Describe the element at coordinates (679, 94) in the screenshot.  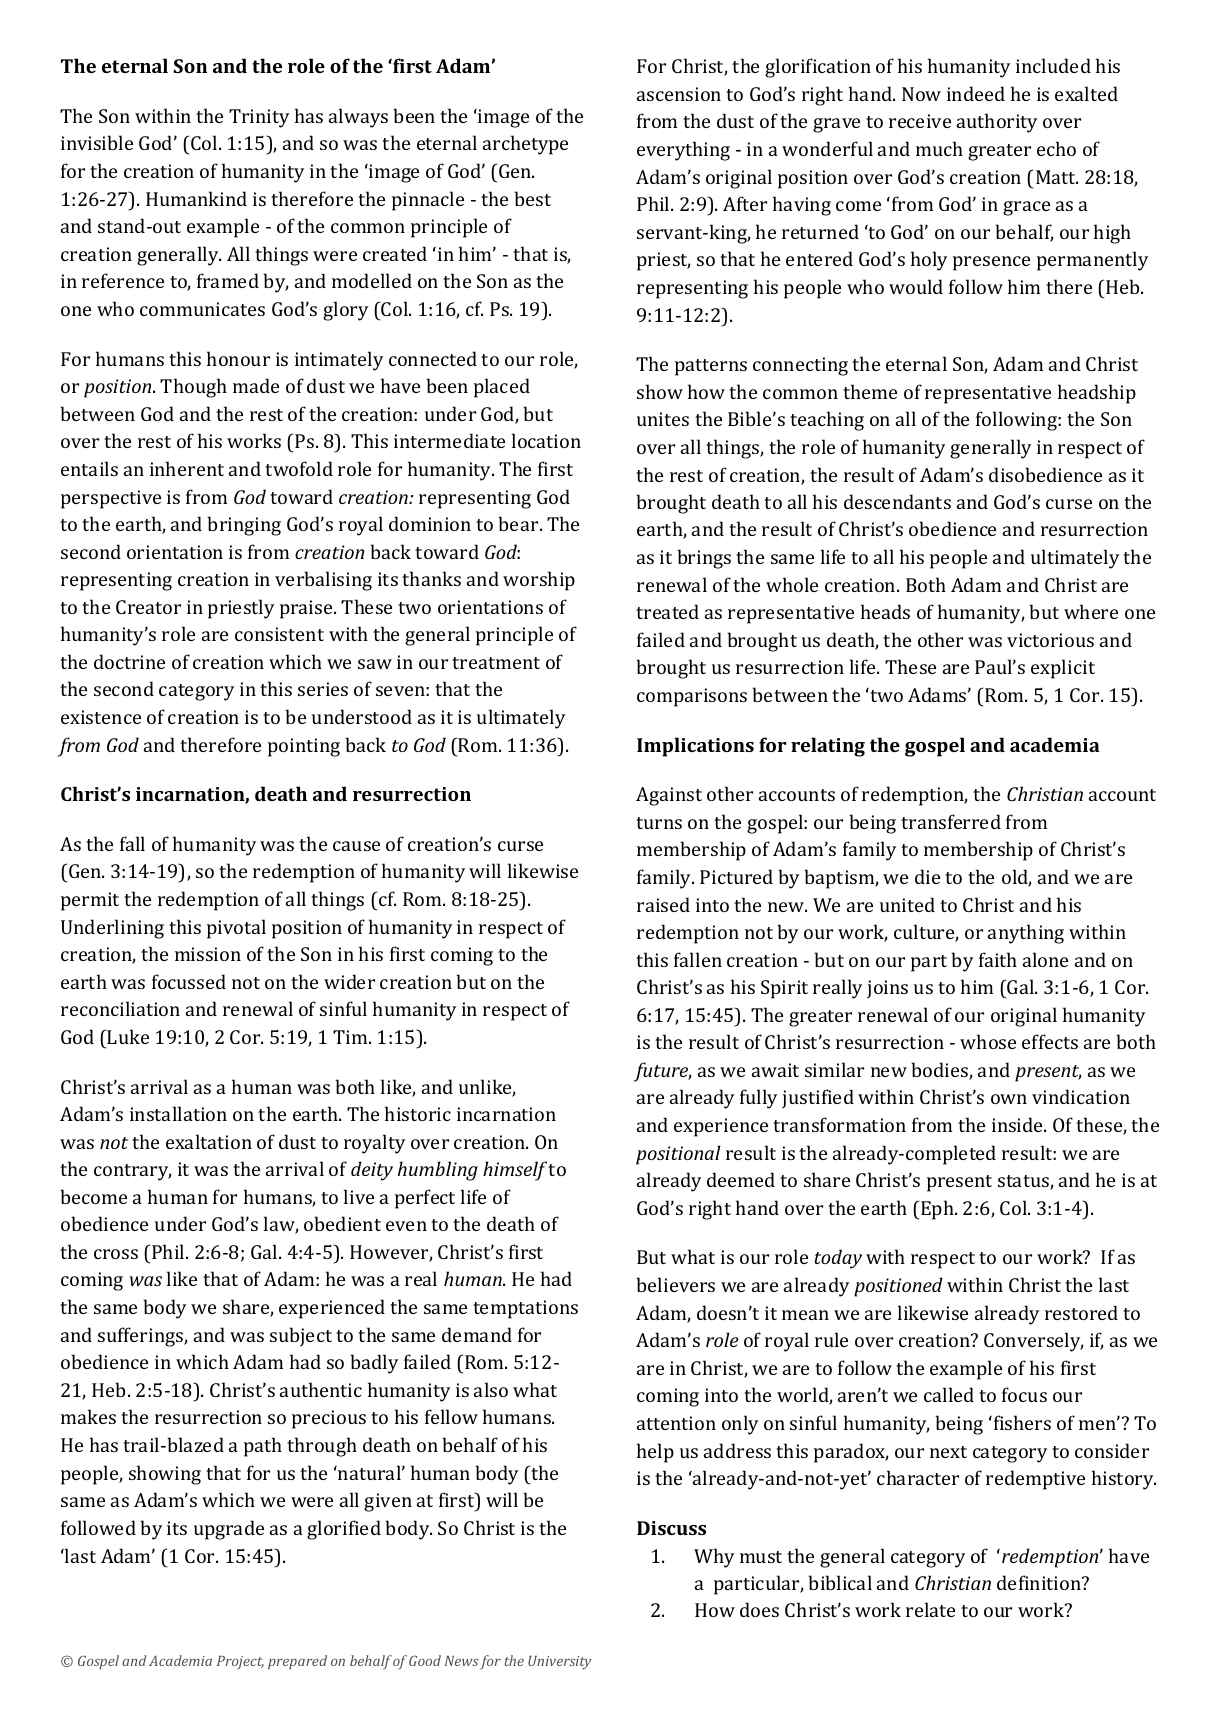
I see `ascension` at that location.
